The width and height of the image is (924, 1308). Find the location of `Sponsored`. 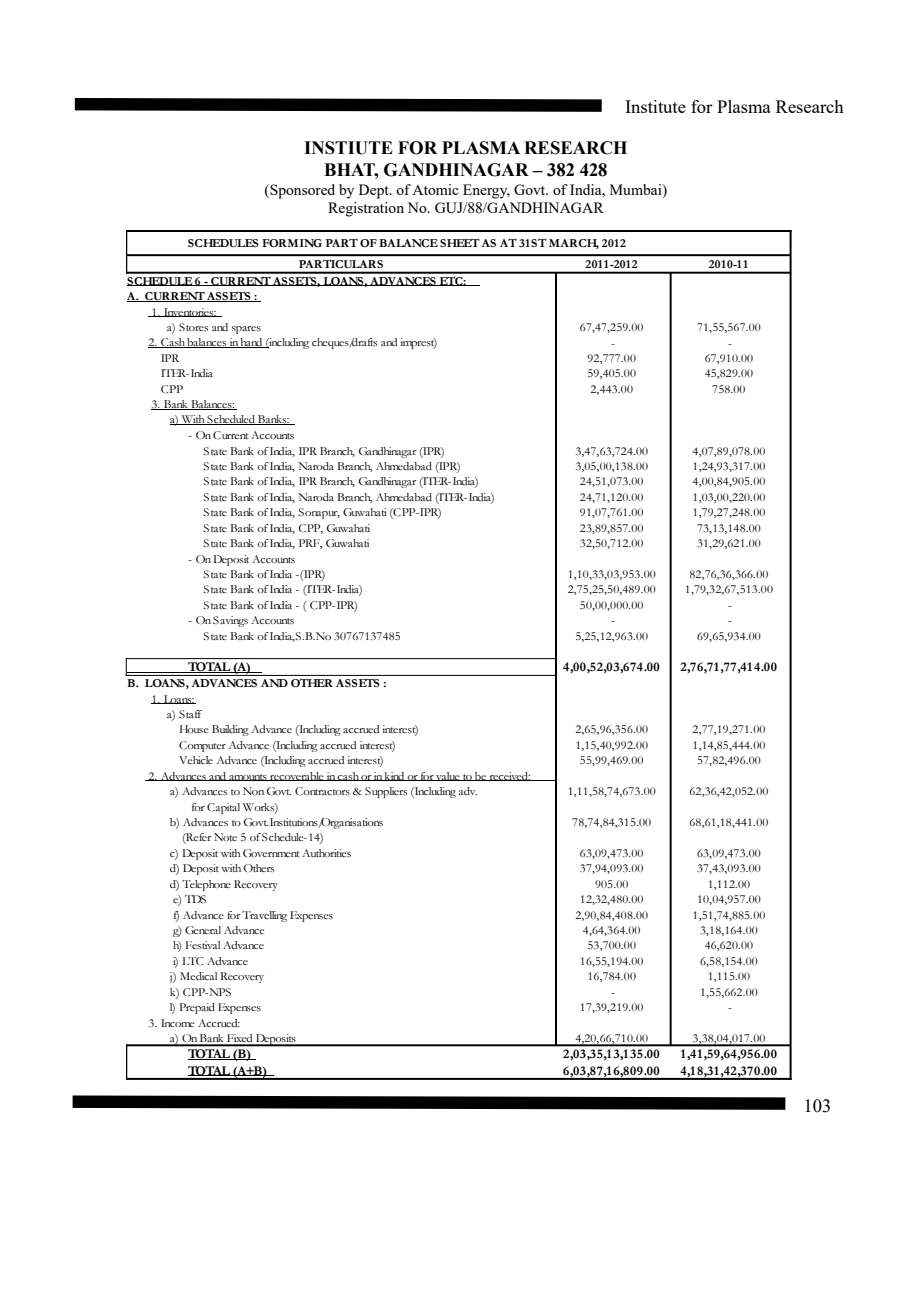

Sponsored is located at coordinates (301, 191).
